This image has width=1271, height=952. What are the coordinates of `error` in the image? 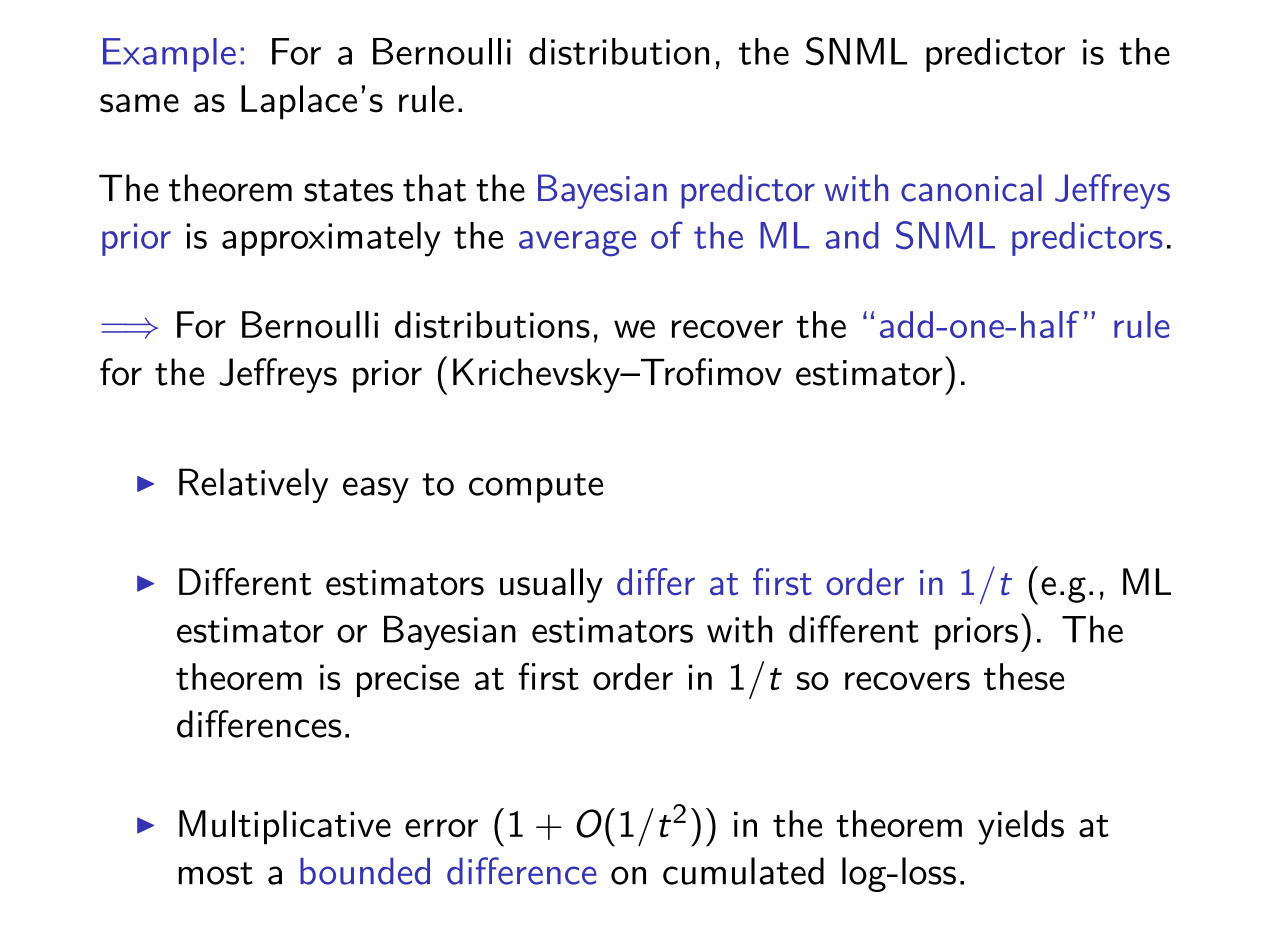 It's located at (441, 828).
